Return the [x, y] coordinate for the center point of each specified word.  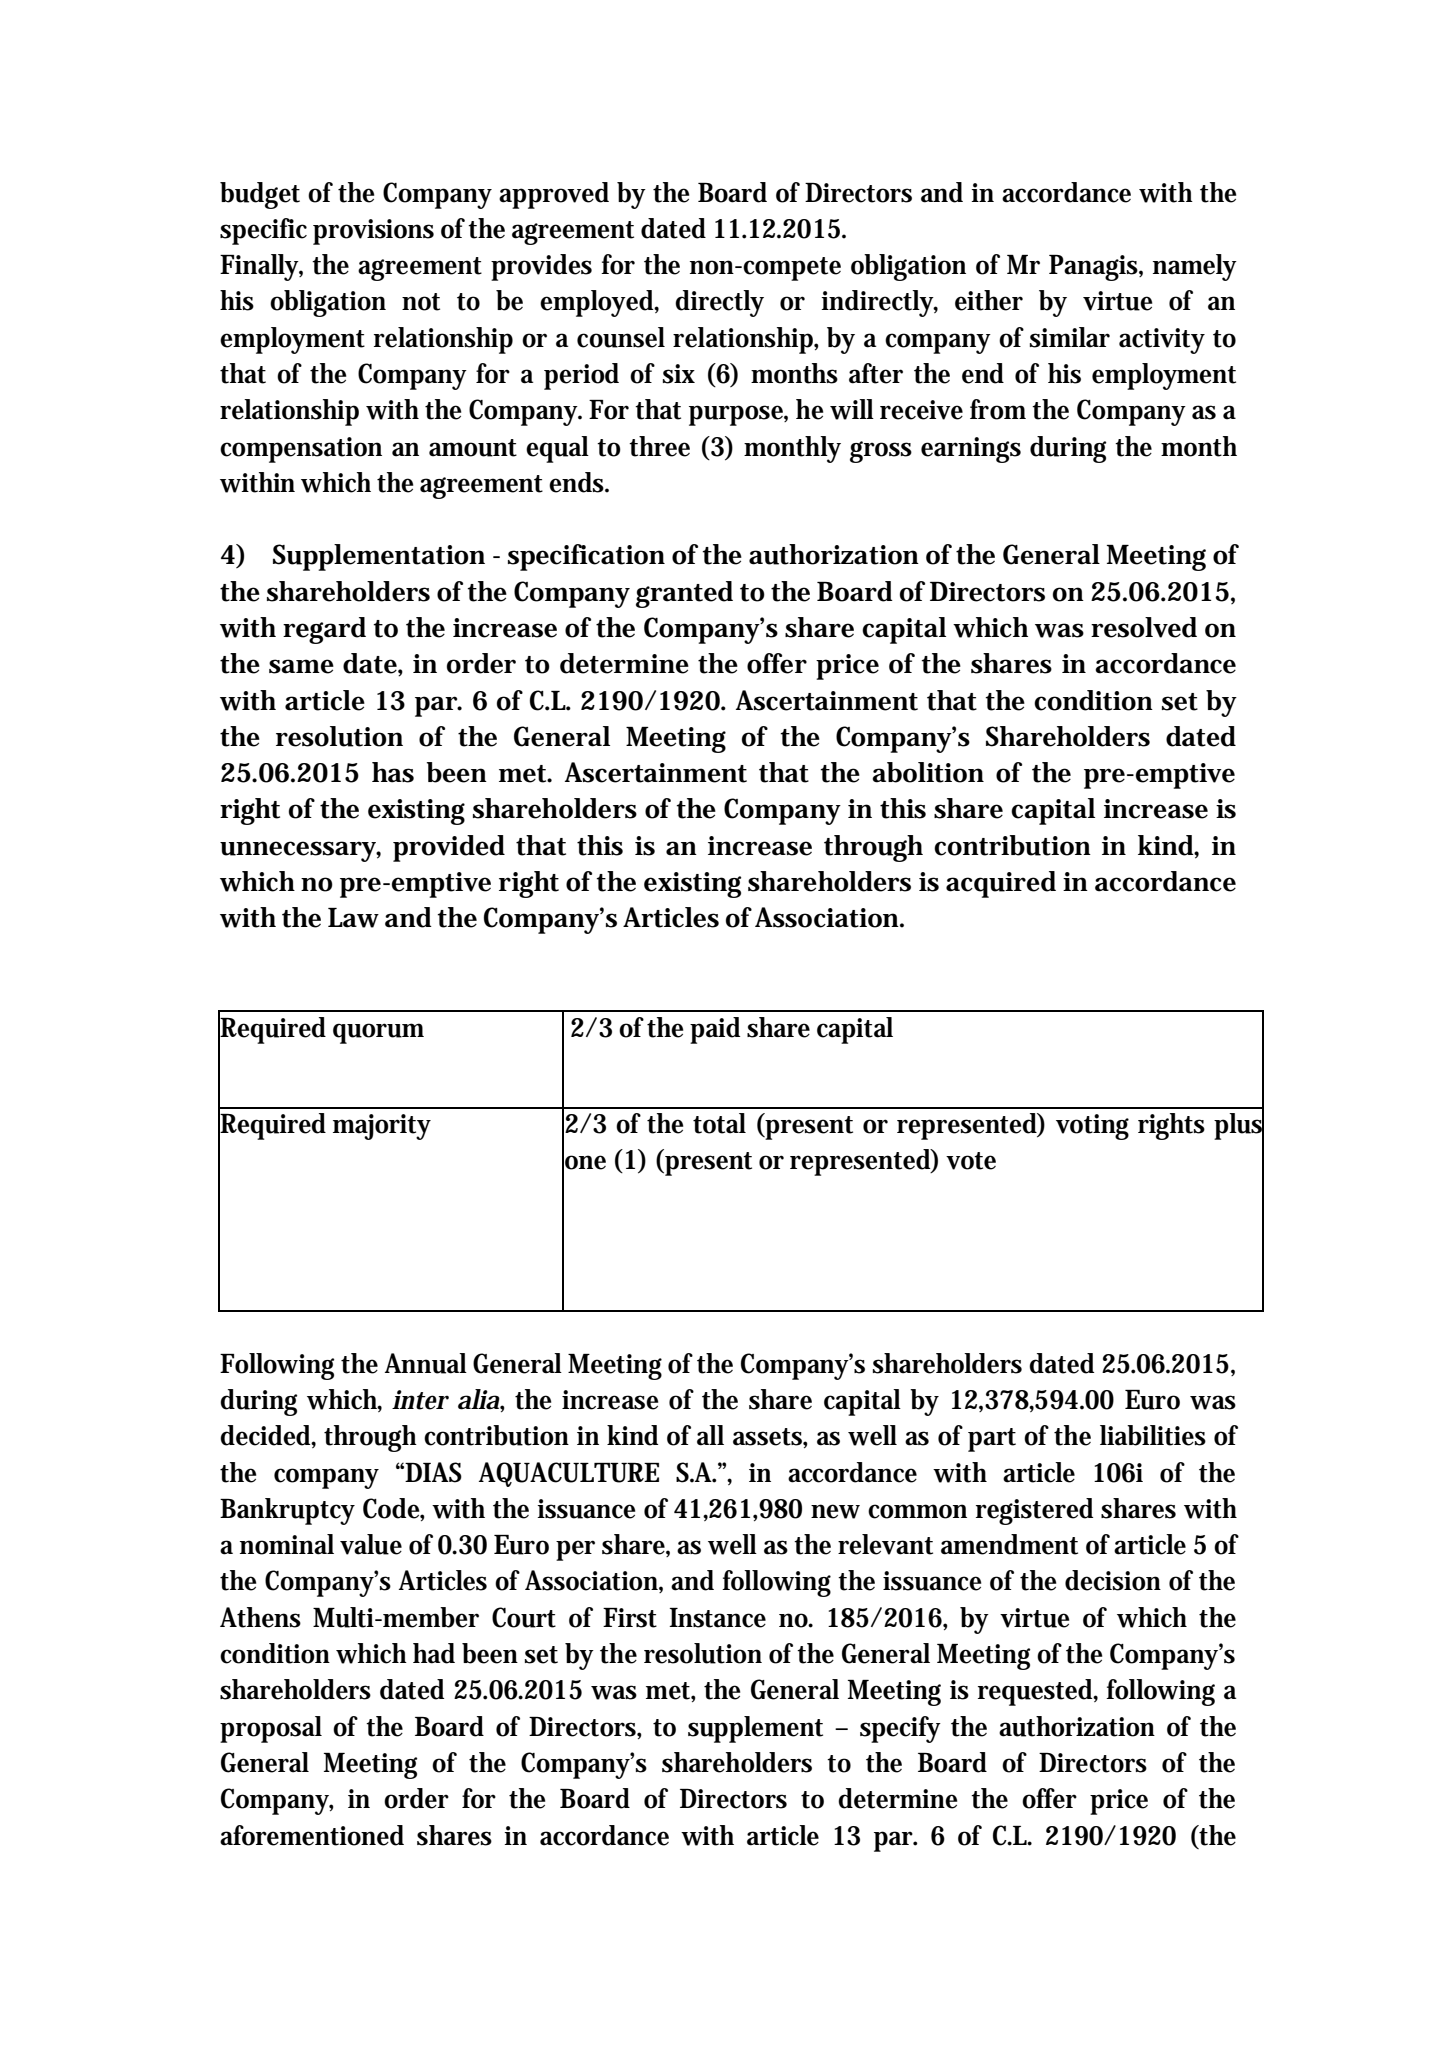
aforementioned [312, 1835]
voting [1092, 1127]
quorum [378, 1033]
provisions [373, 232]
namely [1195, 267]
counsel [621, 337]
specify [900, 1729]
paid [715, 1030]
